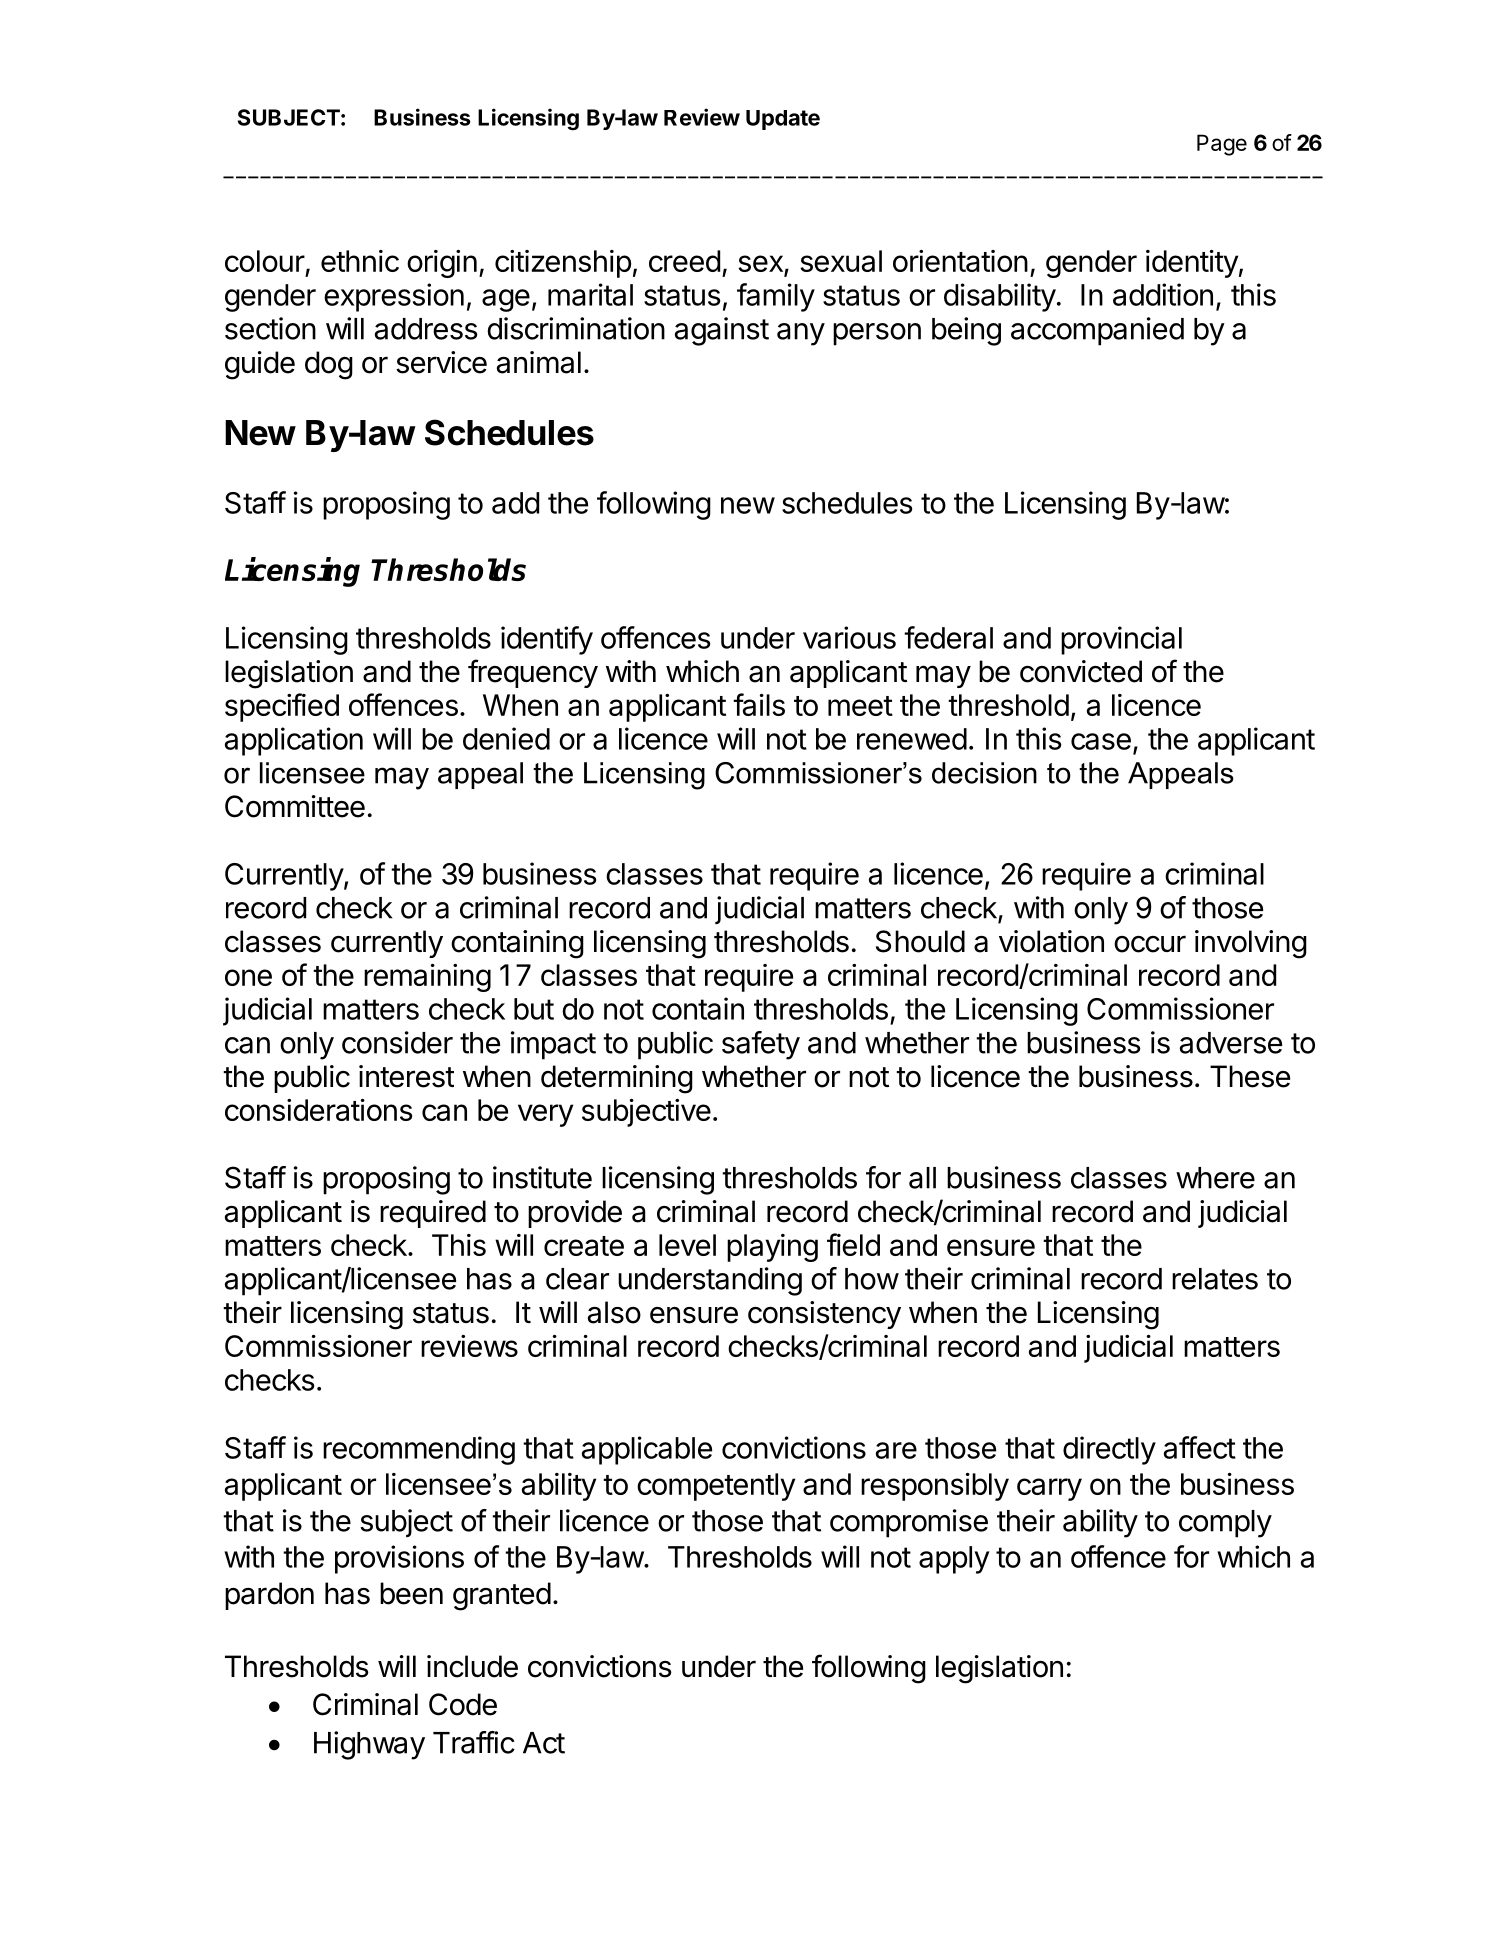 Image resolution: width=1496 pixels, height=1936 pixels. I want to click on specified, so click(282, 707).
